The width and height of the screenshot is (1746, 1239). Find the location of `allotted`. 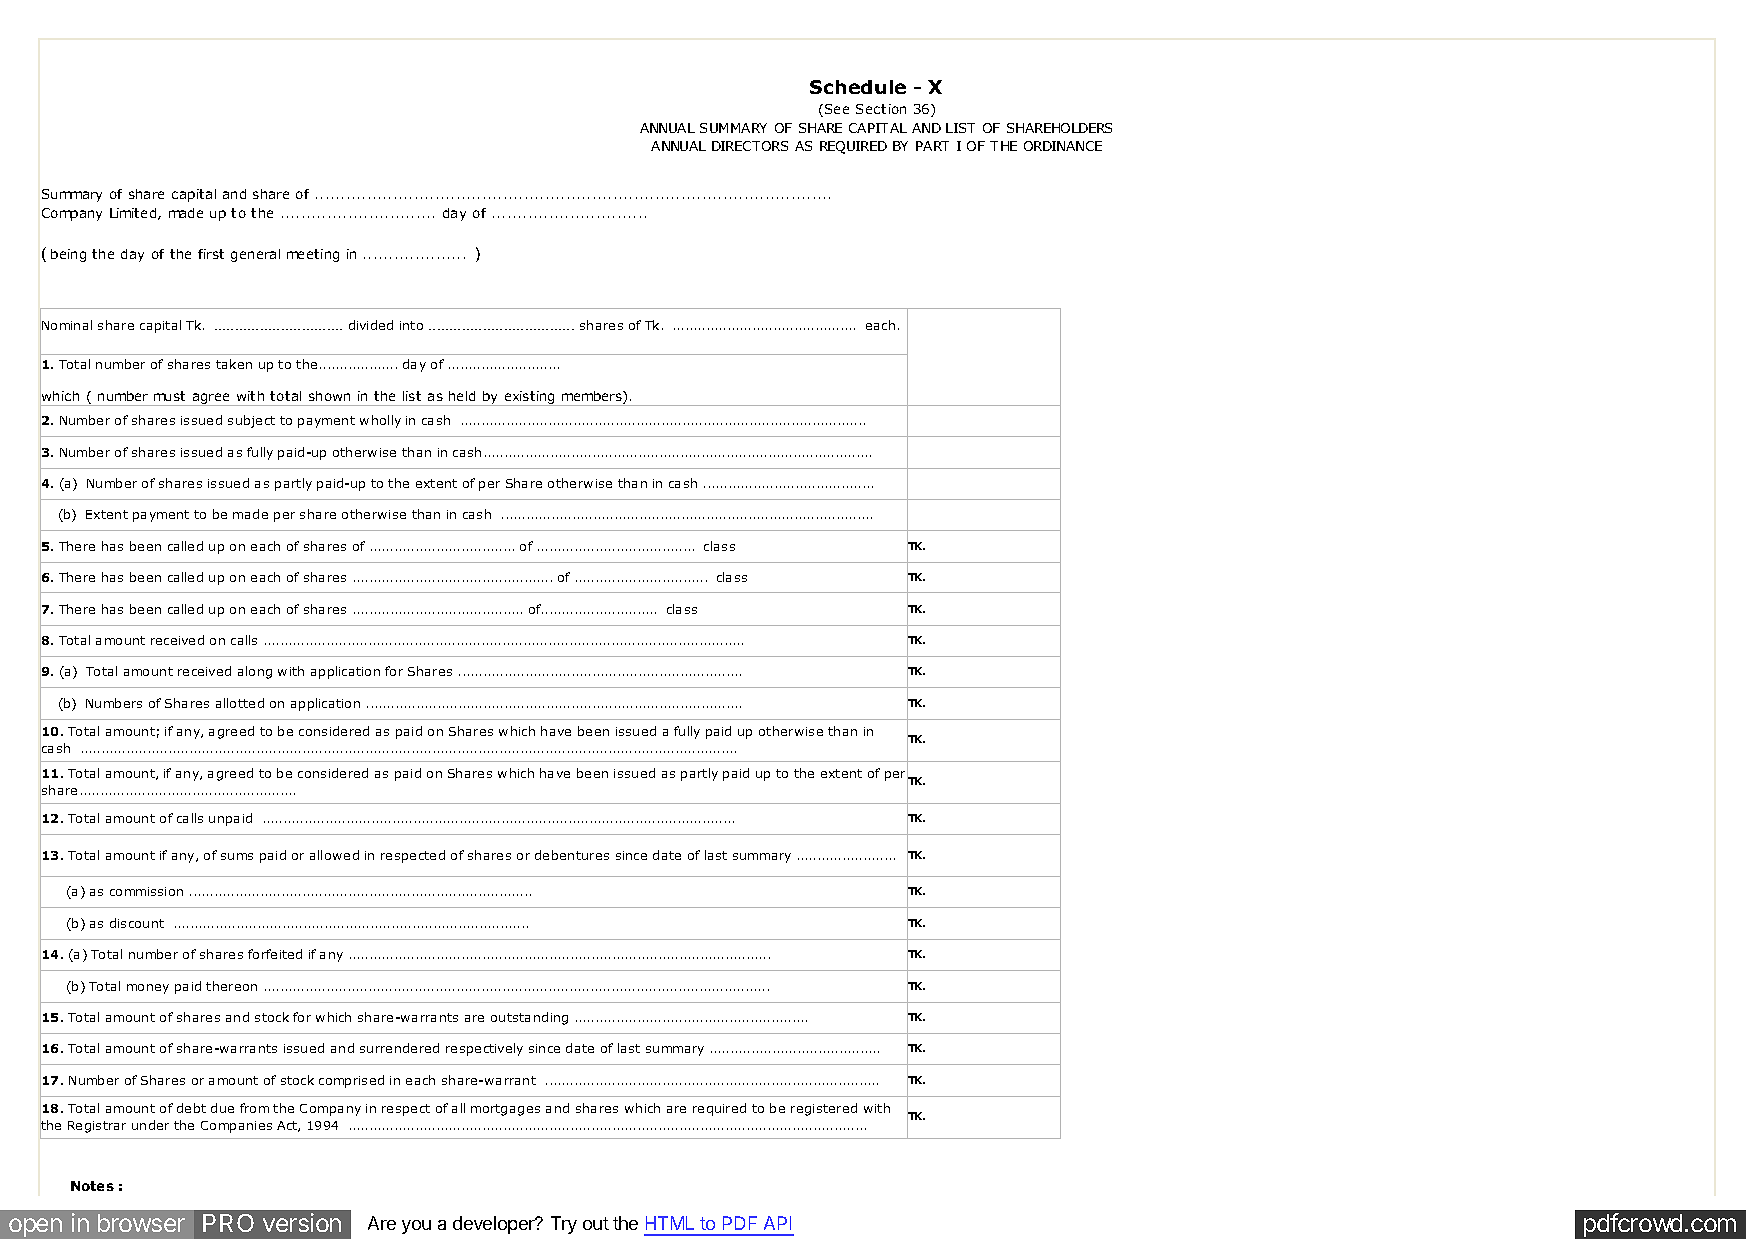

allotted is located at coordinates (240, 703).
